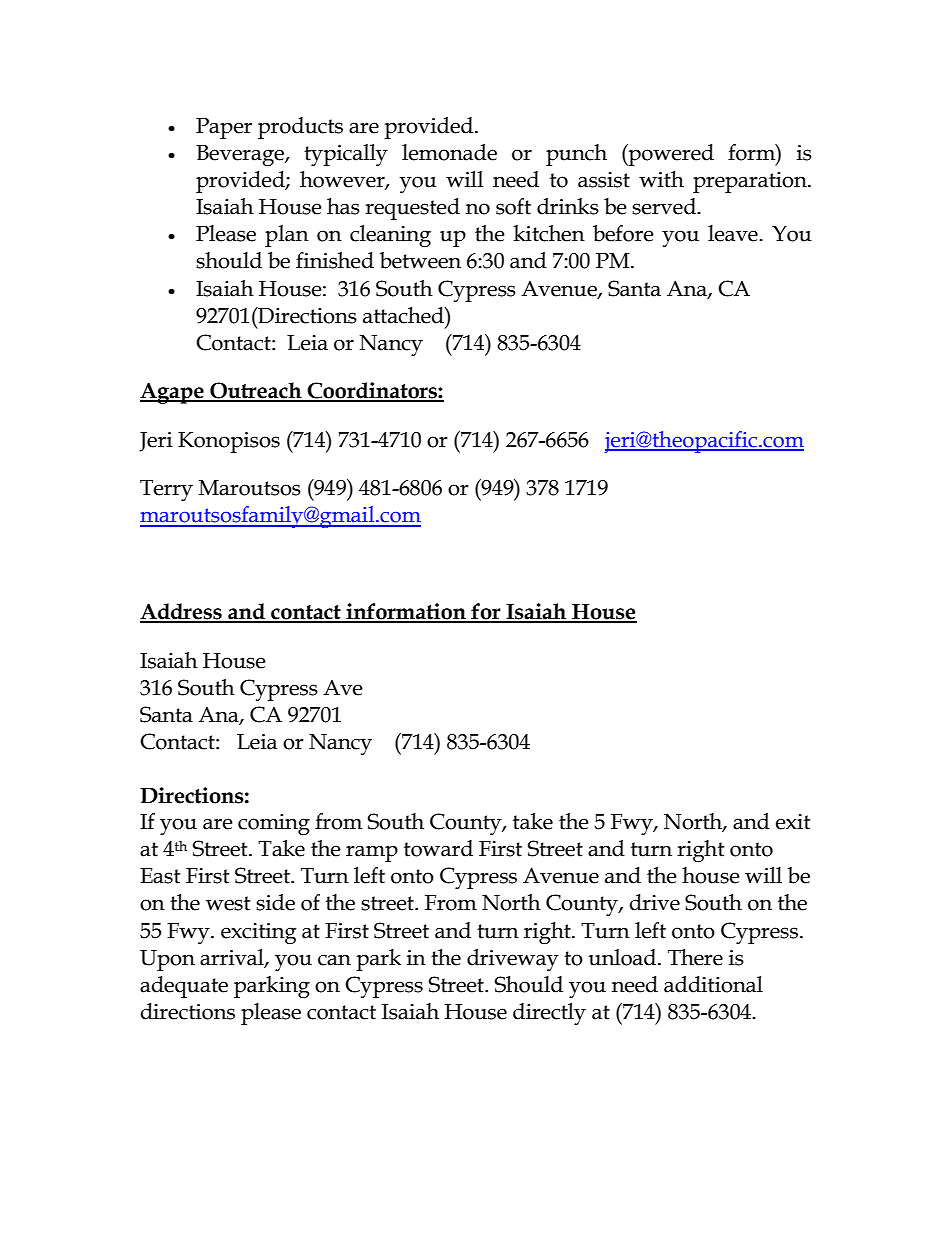  What do you see at coordinates (224, 128) in the screenshot?
I see `Paper` at bounding box center [224, 128].
